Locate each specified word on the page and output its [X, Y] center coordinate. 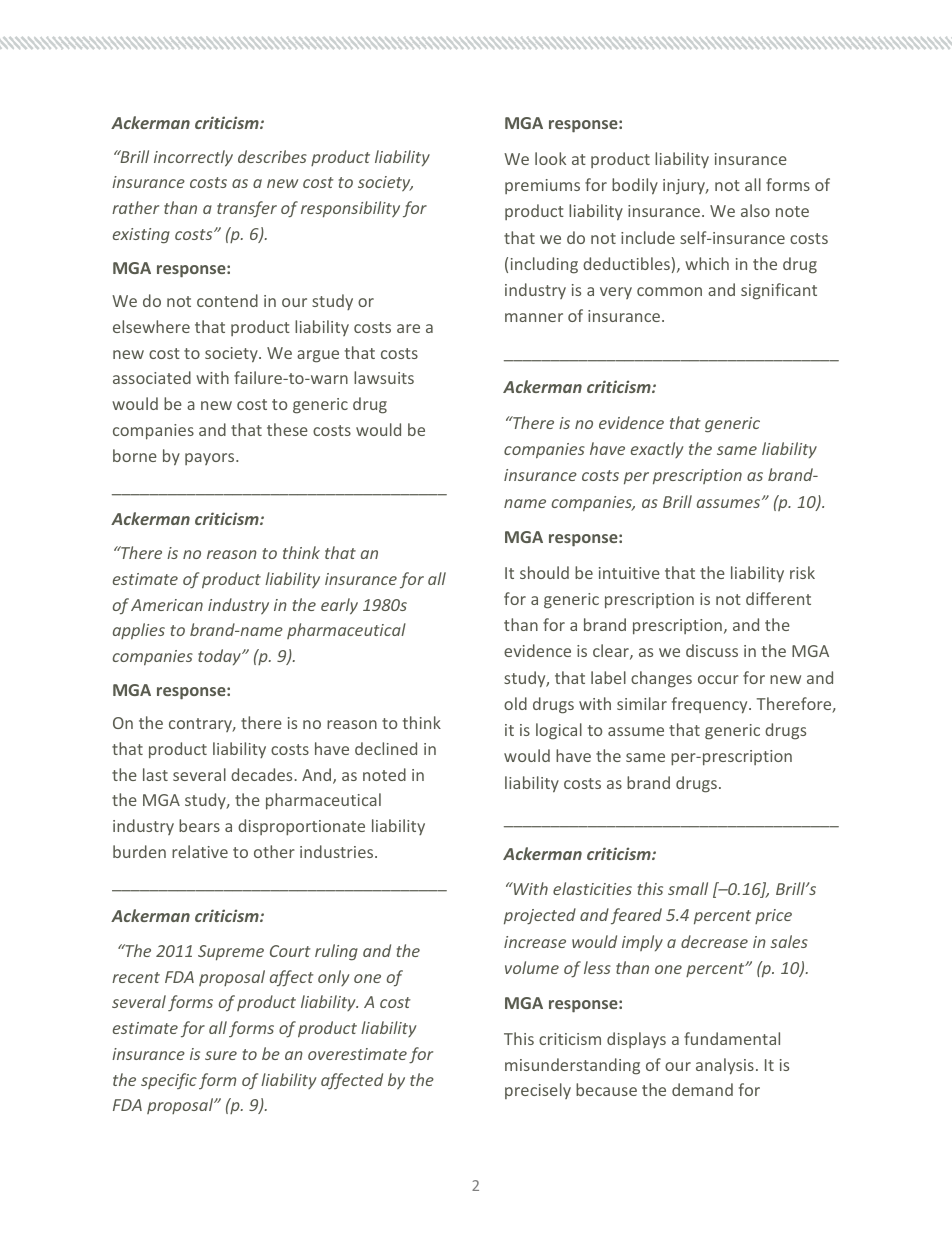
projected [540, 916]
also [755, 210]
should [544, 572]
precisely [538, 1091]
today [220, 657]
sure [221, 1055]
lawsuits [384, 377]
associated [152, 377]
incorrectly [193, 158]
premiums [542, 186]
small [688, 888]
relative [200, 851]
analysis [725, 1066]
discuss [712, 650]
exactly [657, 450]
